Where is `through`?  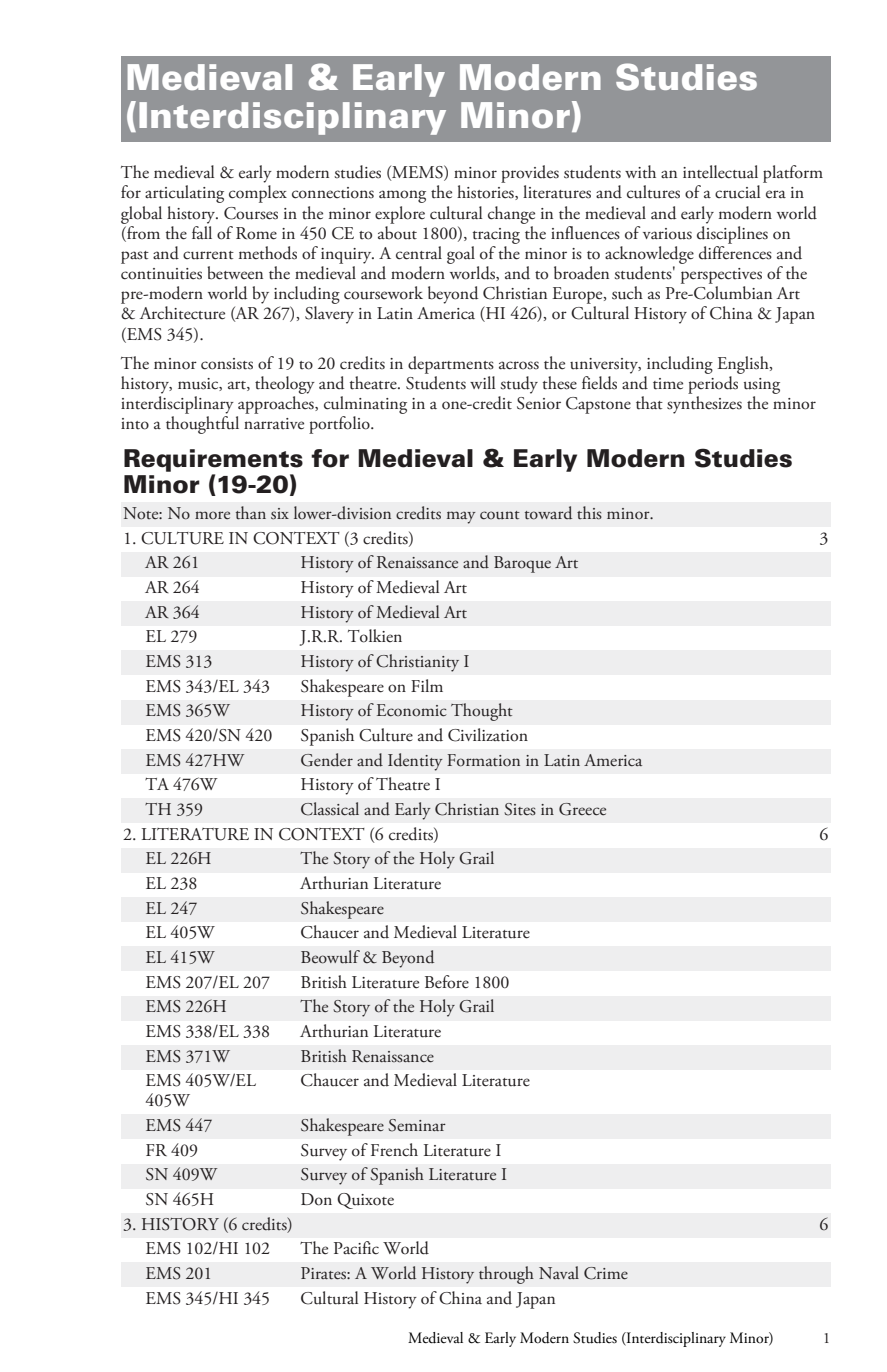 through is located at coordinates (506, 1275).
